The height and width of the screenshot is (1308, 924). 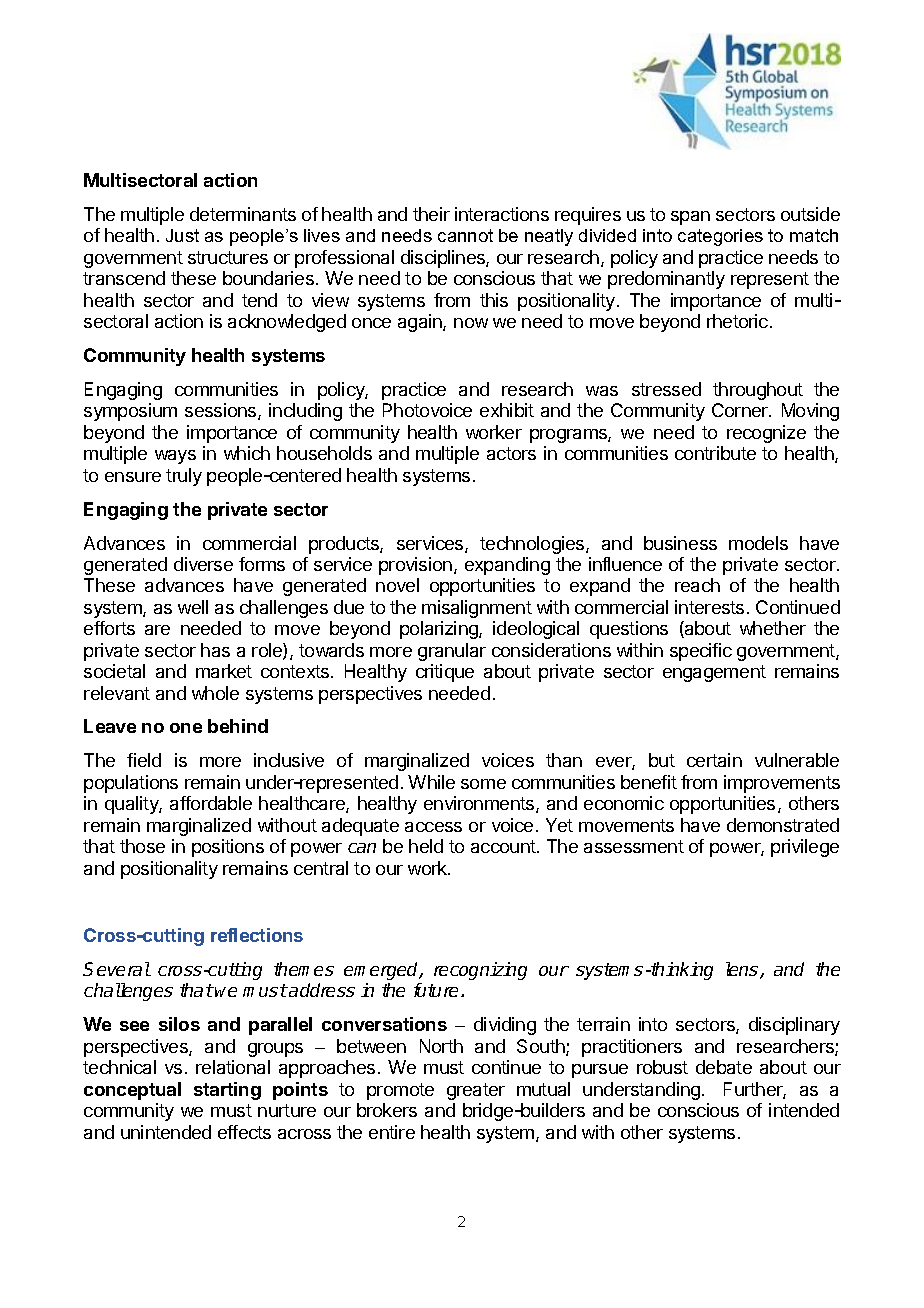 What do you see at coordinates (211, 803) in the screenshot?
I see `affordable` at bounding box center [211, 803].
